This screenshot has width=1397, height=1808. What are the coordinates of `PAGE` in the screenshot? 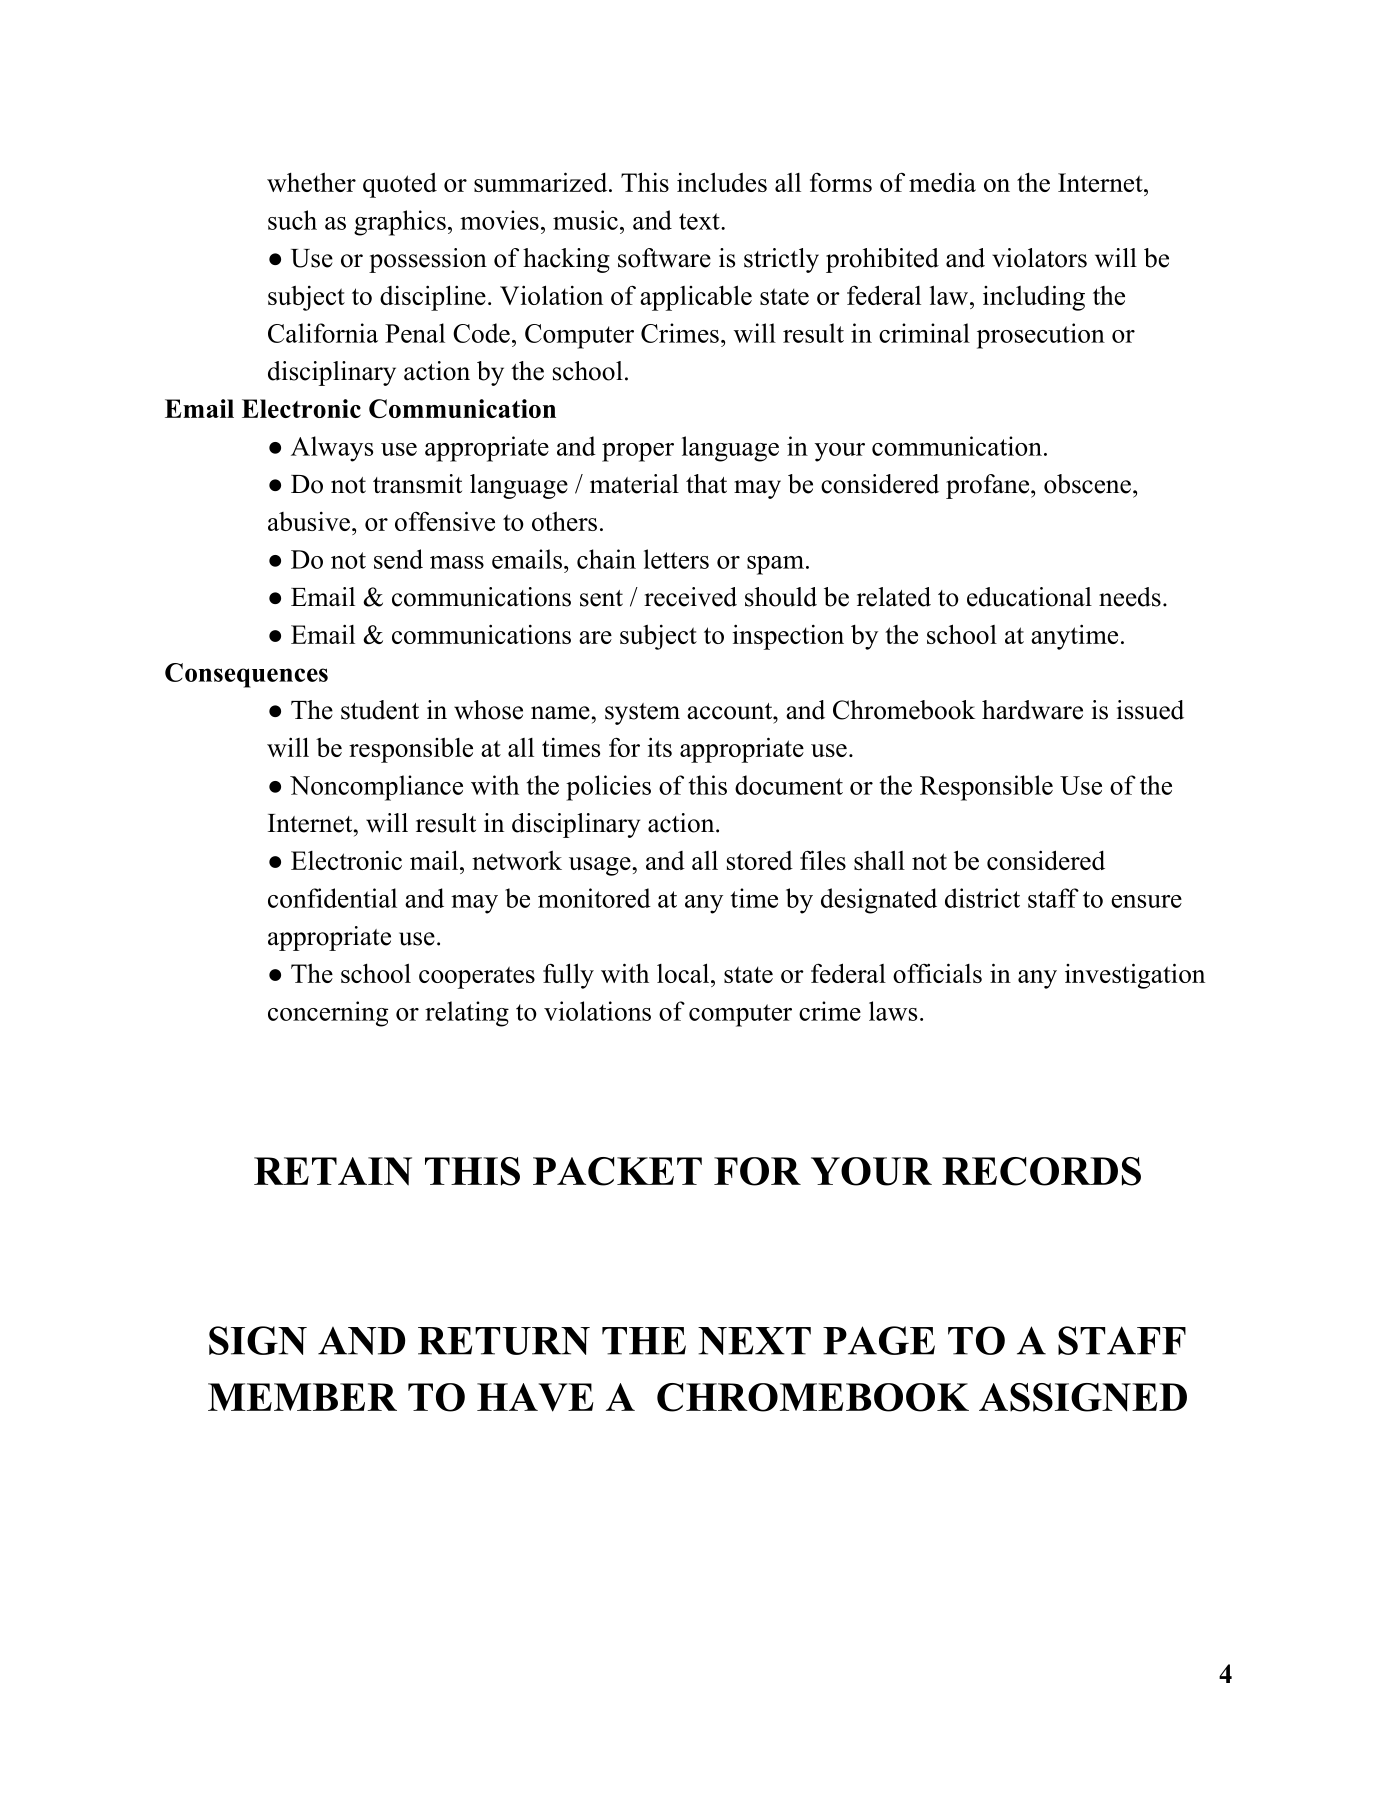 It's located at (879, 1340).
